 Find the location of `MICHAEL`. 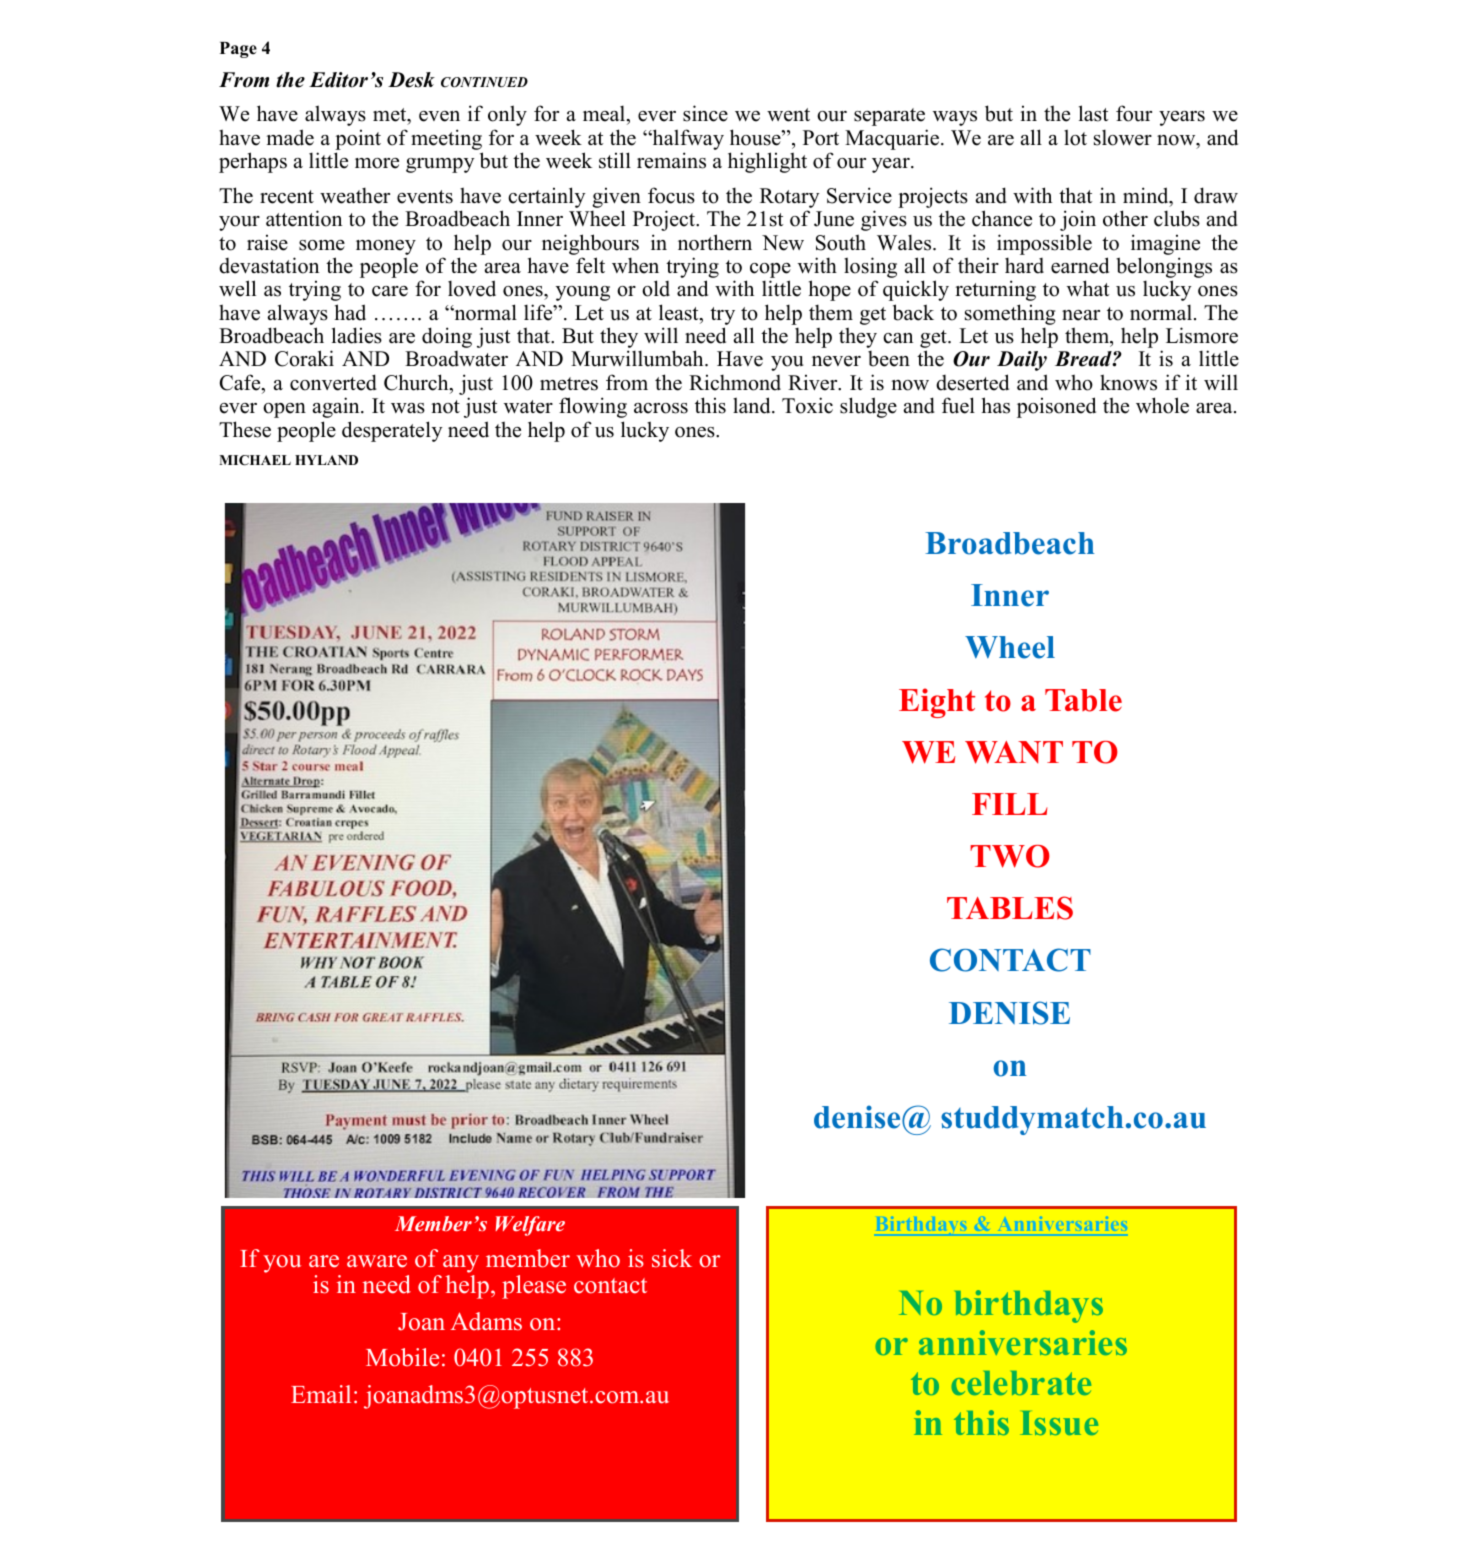

MICHAEL is located at coordinates (255, 460).
